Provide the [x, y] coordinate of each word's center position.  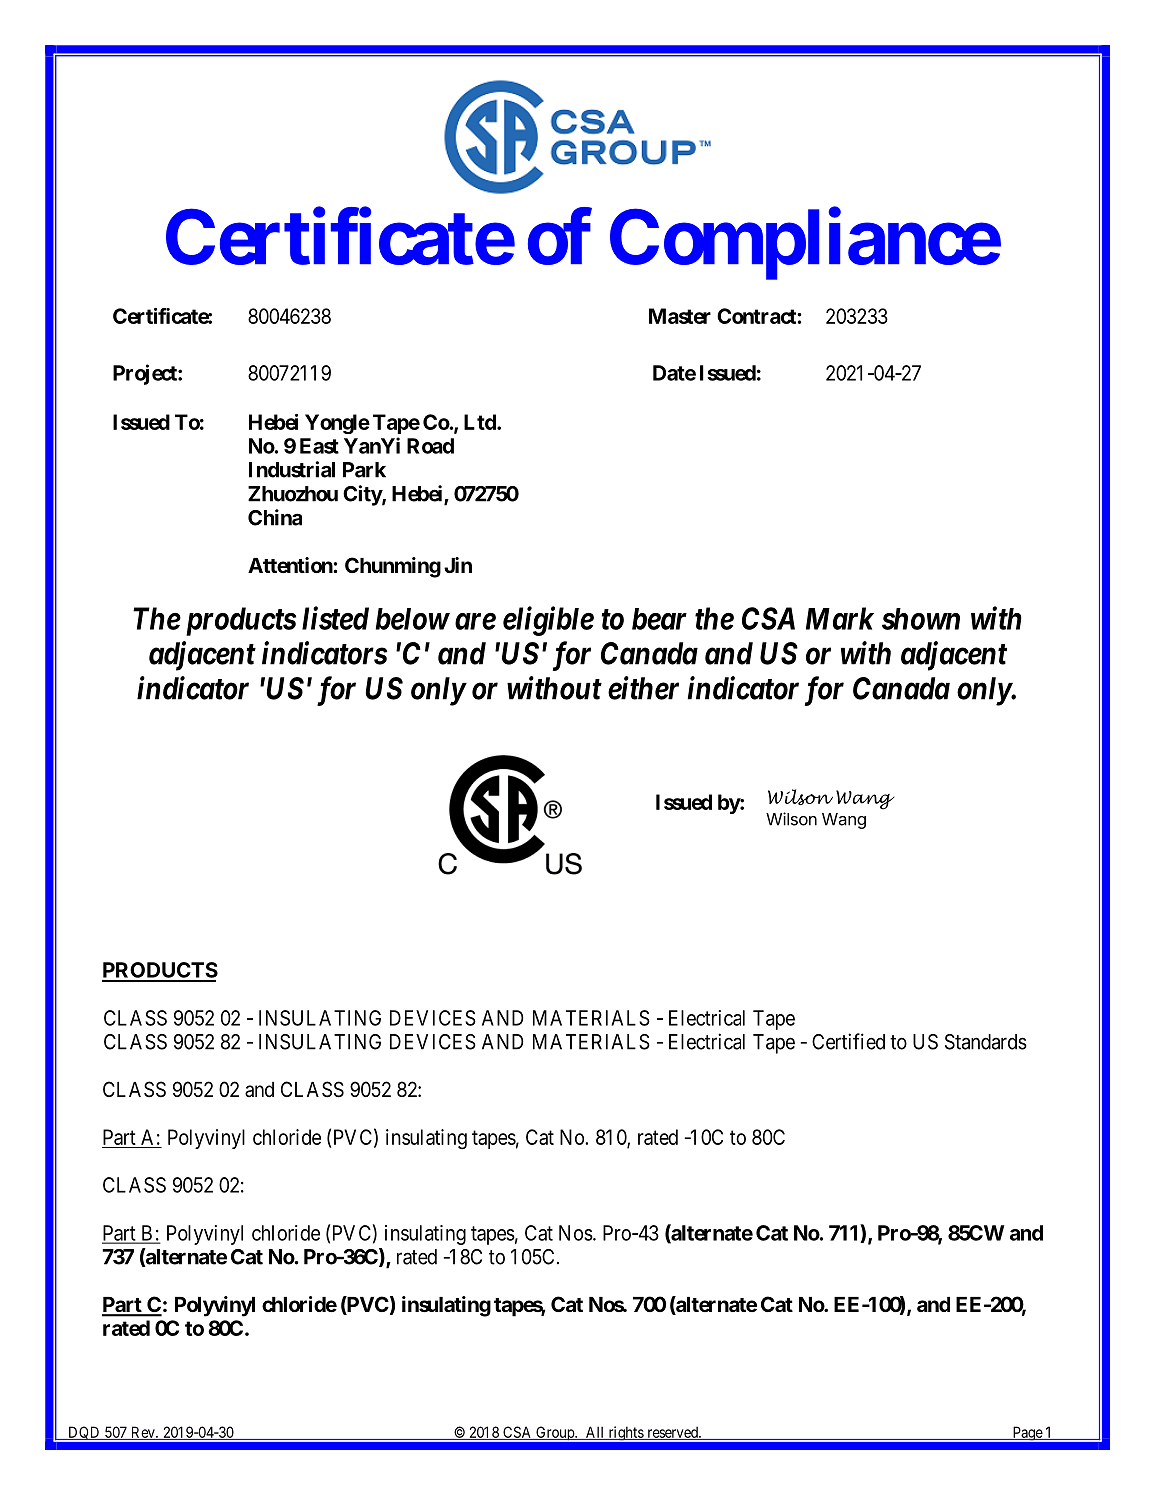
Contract [757, 316]
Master [680, 316]
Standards [986, 1042]
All [595, 1433]
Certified [848, 1041]
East [319, 446]
